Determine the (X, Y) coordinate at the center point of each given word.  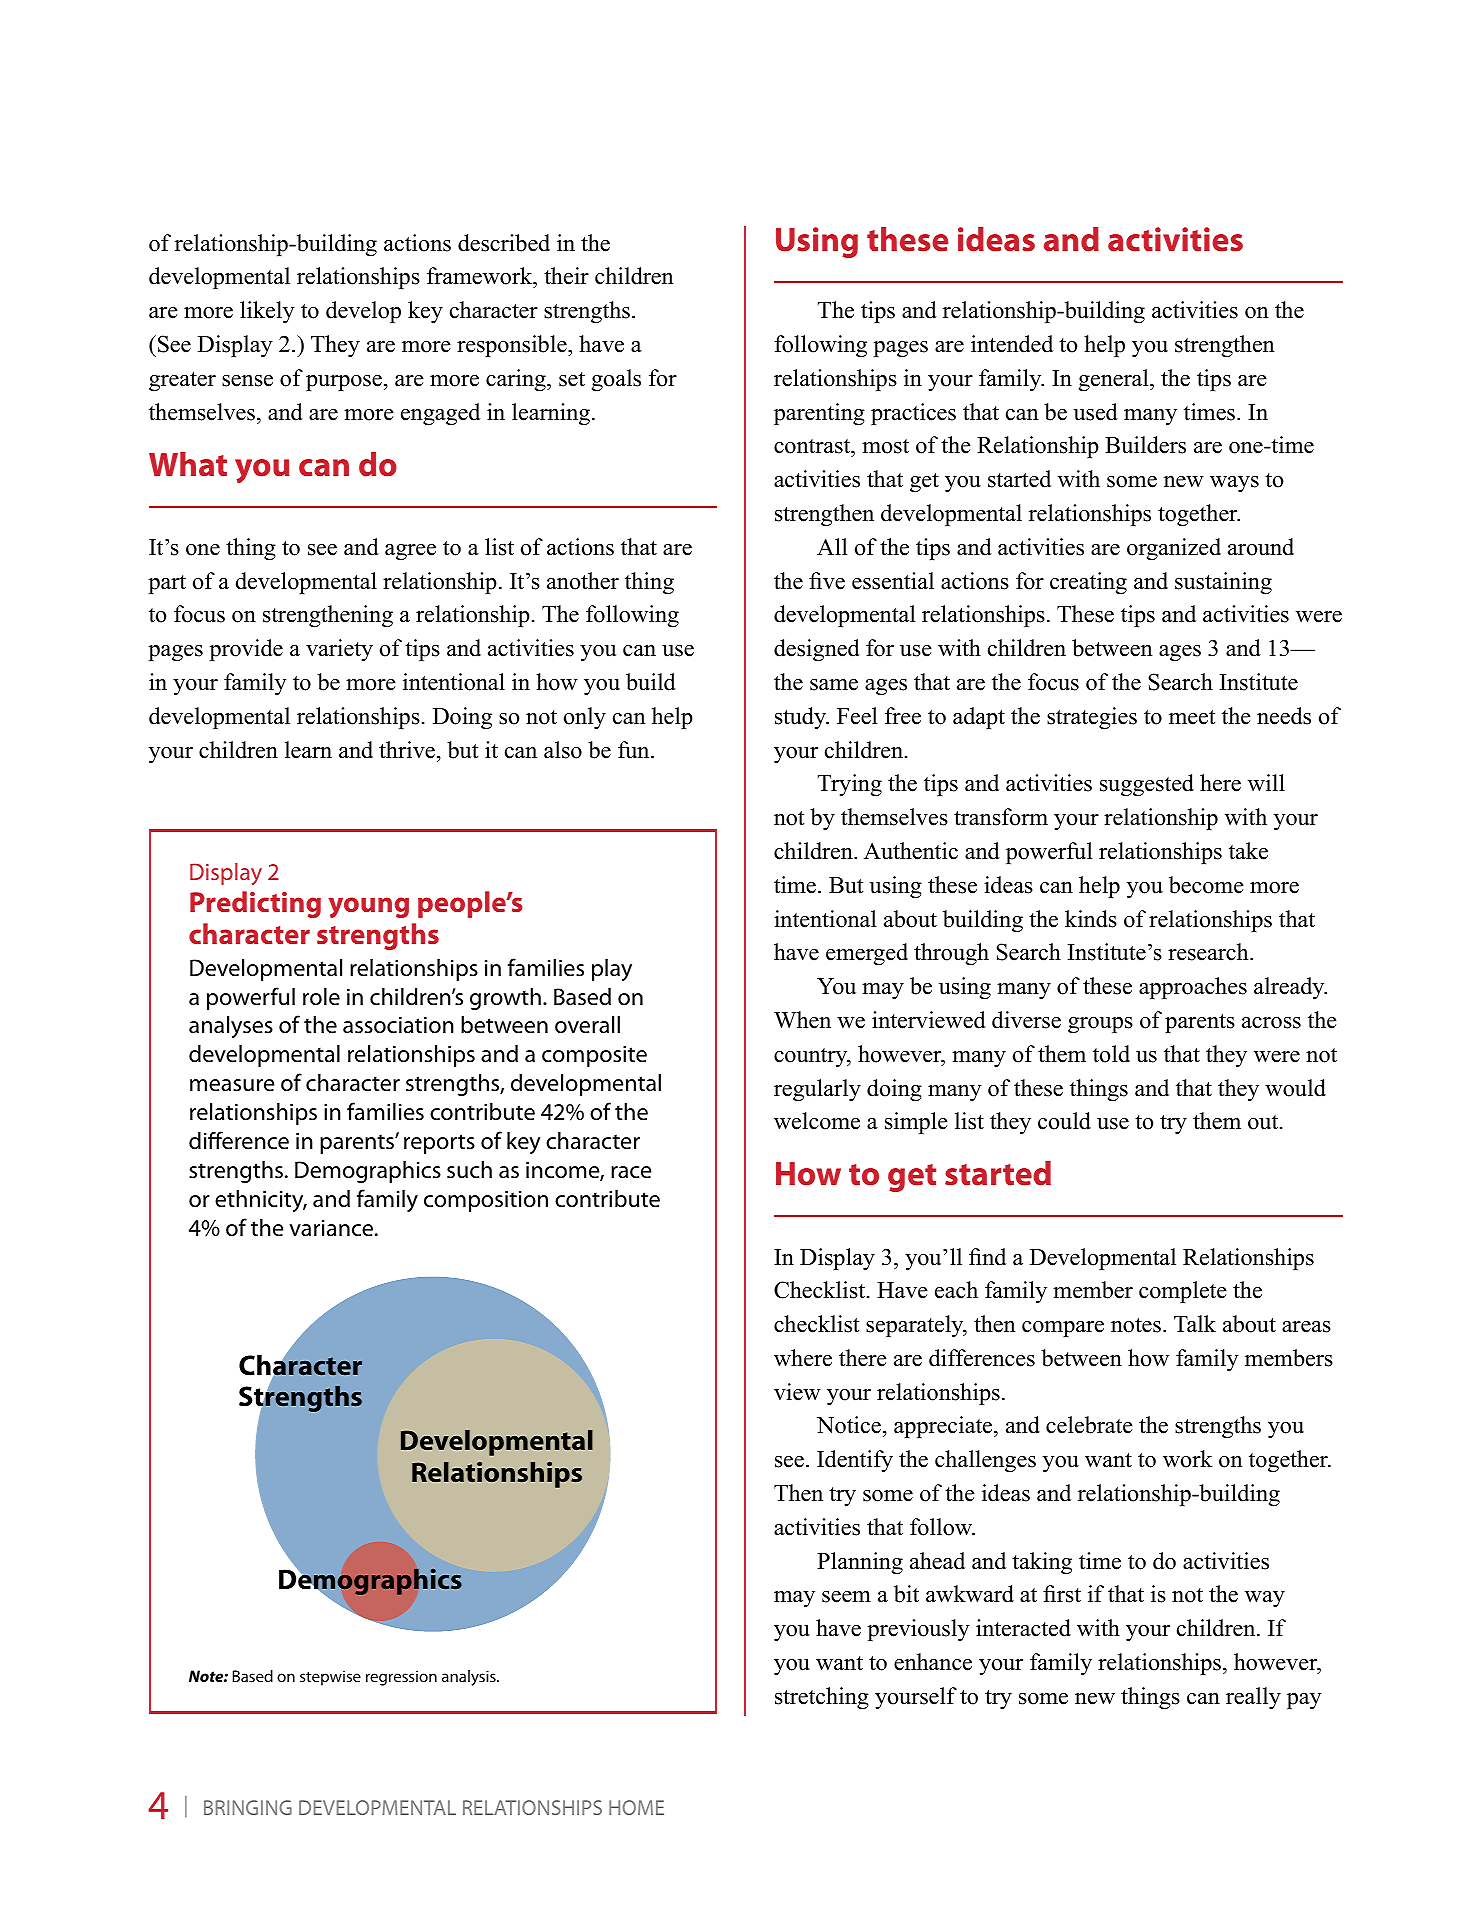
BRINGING (248, 1807)
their (566, 276)
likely (267, 312)
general (1115, 380)
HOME (636, 1807)
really (1253, 1698)
